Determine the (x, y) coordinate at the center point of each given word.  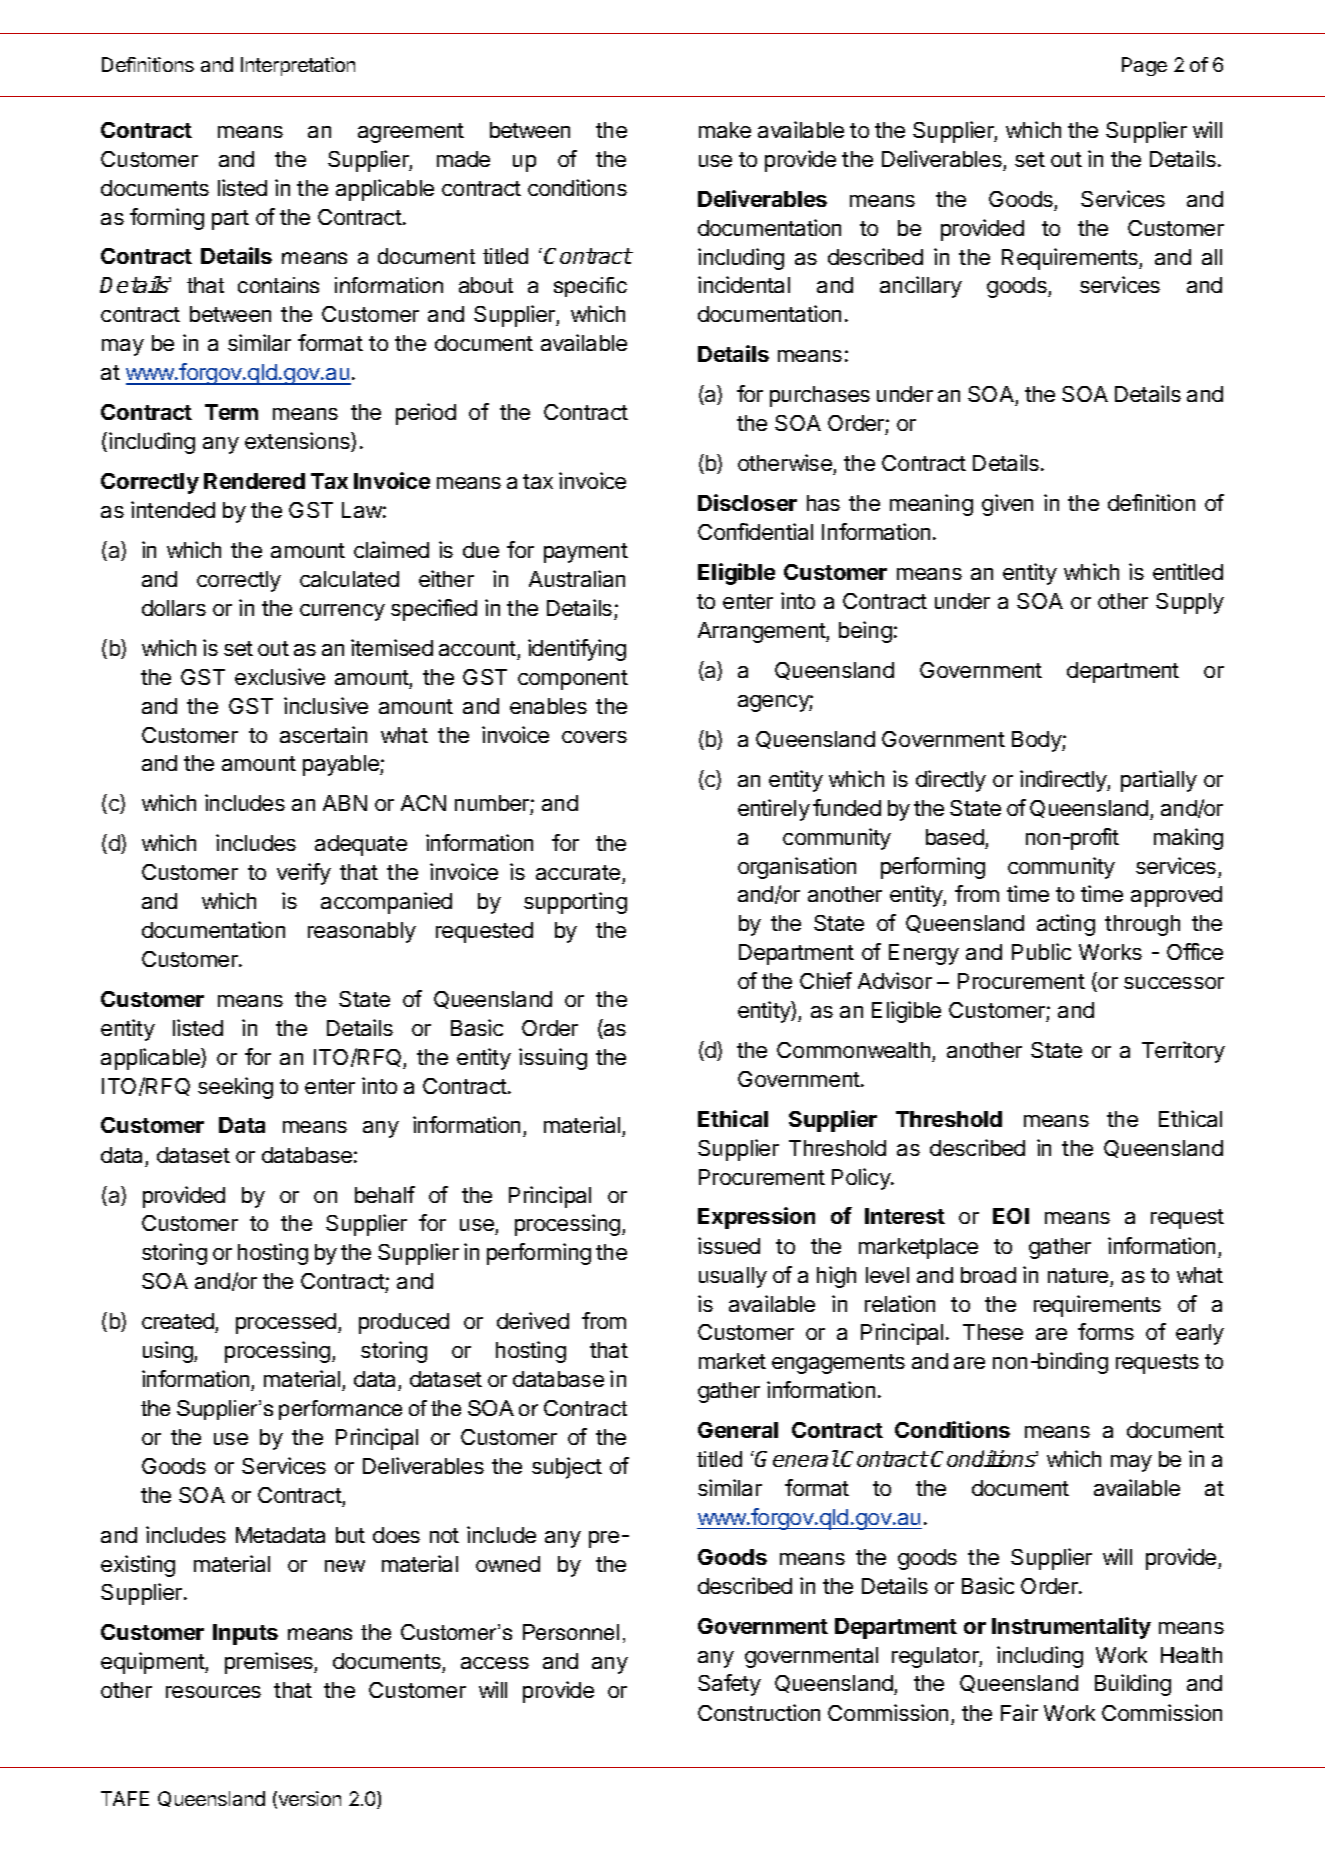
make (725, 130)
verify (304, 874)
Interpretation (298, 66)
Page (1144, 66)
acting (1066, 925)
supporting (575, 903)
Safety (729, 1685)
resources (213, 1692)
